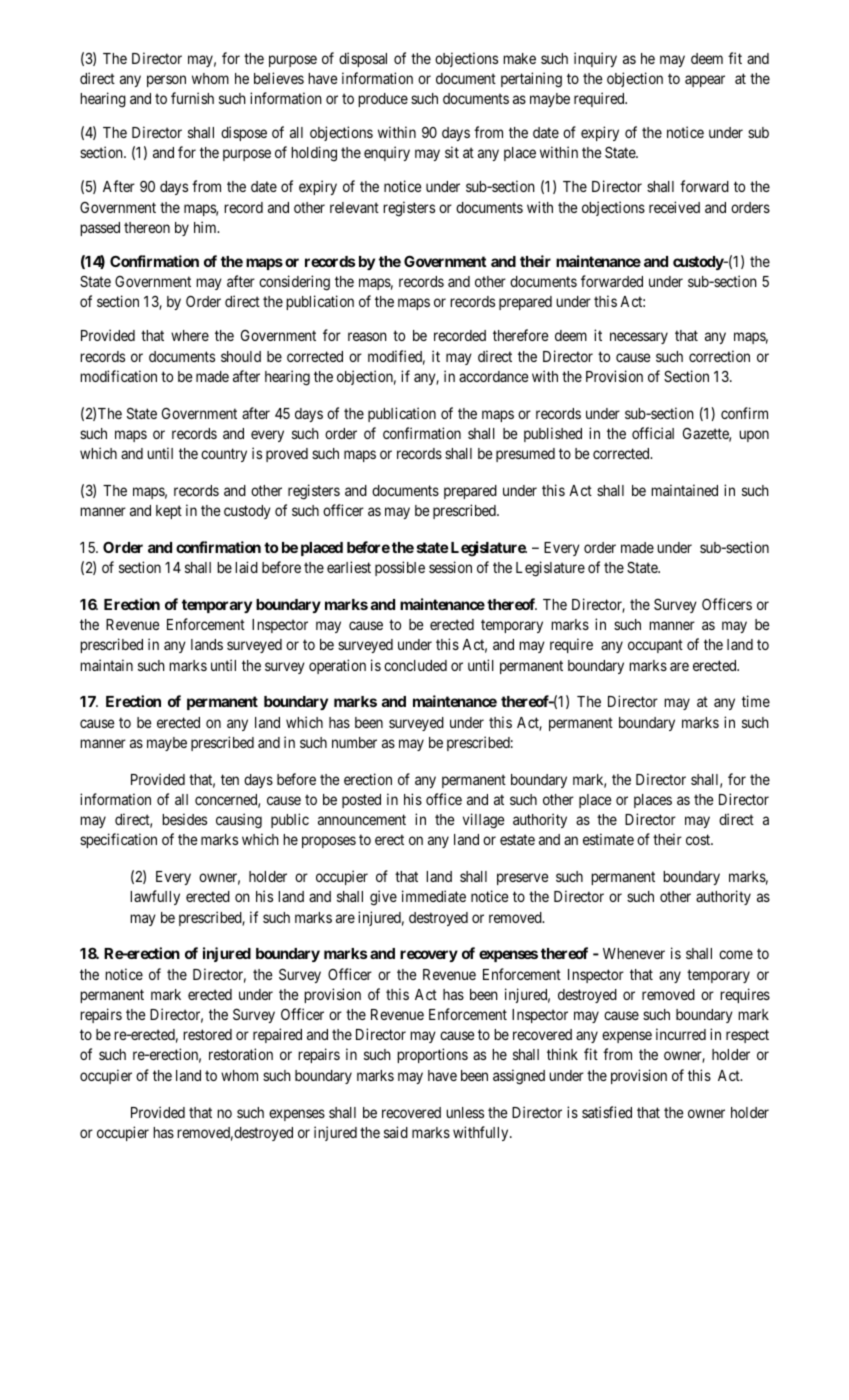 The width and height of the page is (849, 1400). What do you see at coordinates (118, 376) in the page?
I see `modification` at bounding box center [118, 376].
